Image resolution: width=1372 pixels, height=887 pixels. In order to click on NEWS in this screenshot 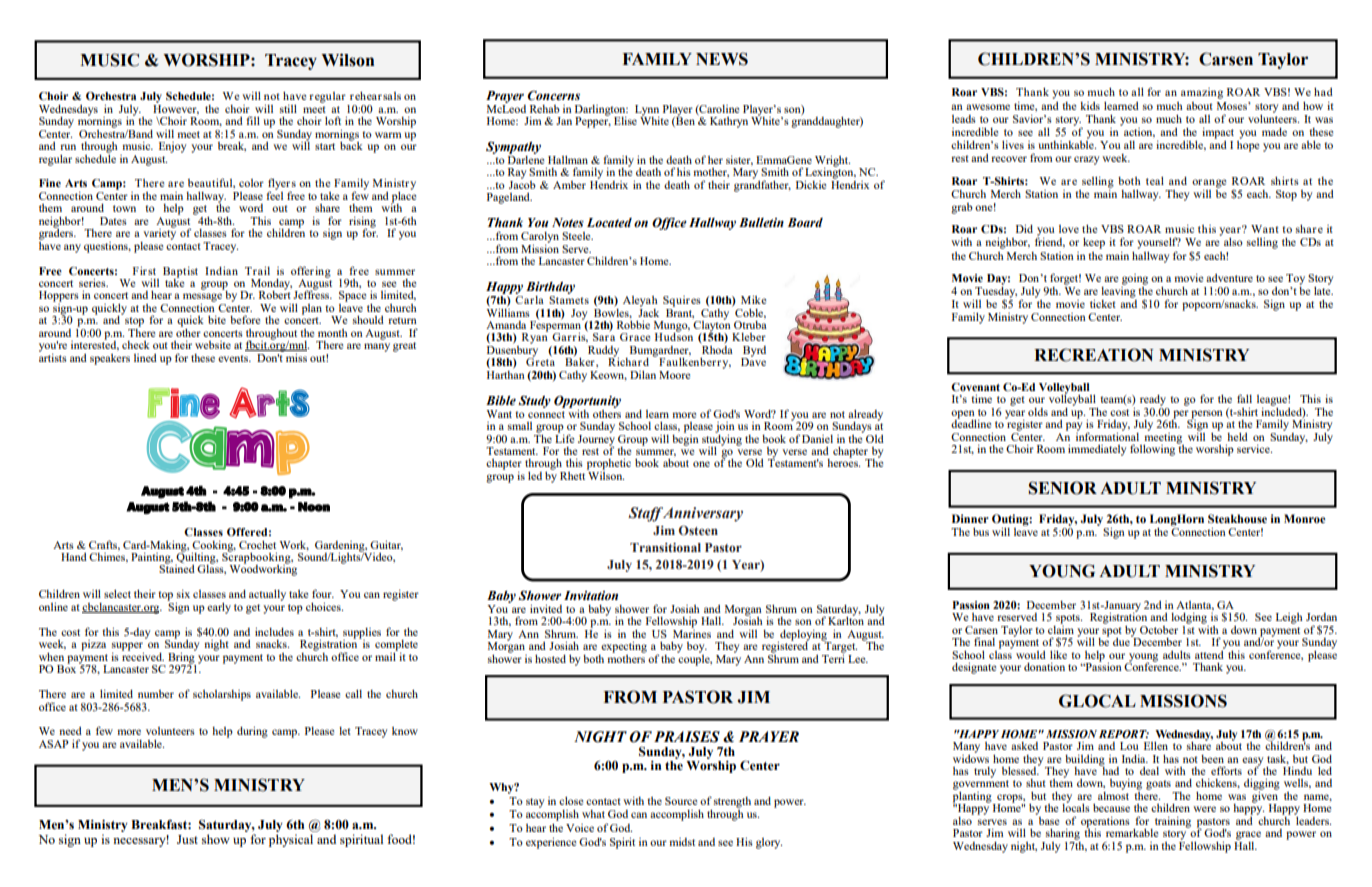, I will do `click(722, 59)`.
